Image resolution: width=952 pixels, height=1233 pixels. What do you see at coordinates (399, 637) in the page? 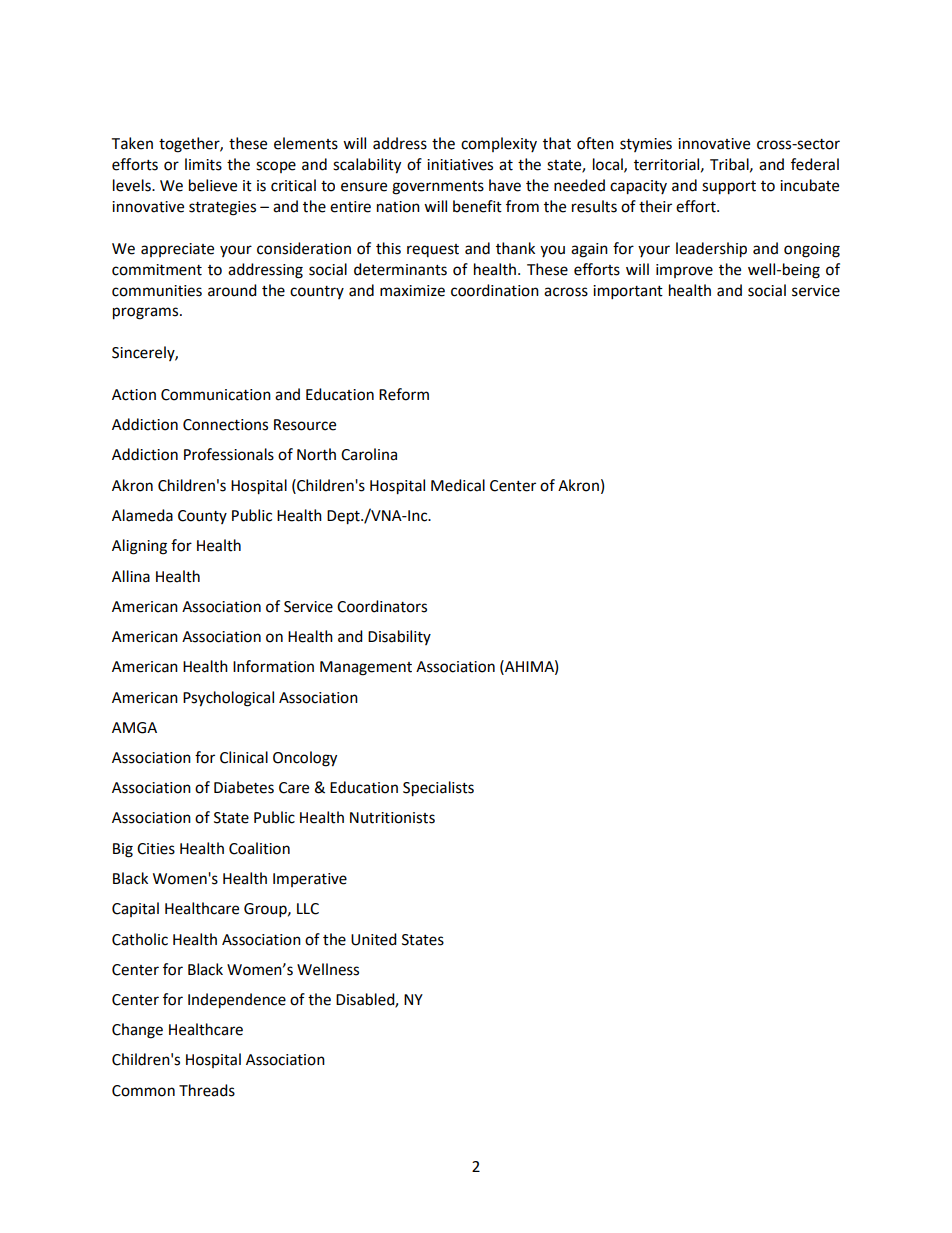
I see `Disability` at bounding box center [399, 637].
